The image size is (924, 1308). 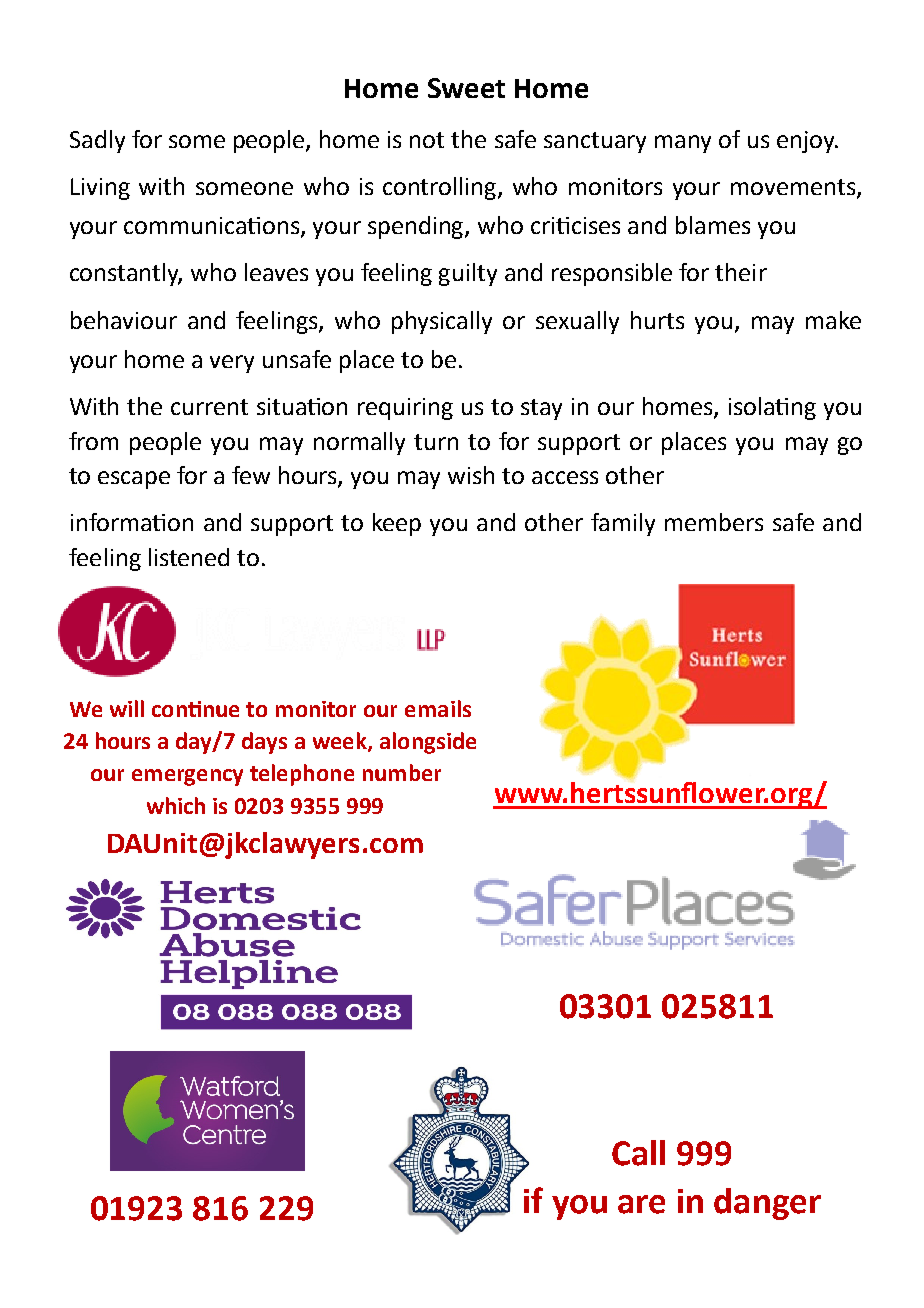 I want to click on isolating, so click(x=772, y=408).
